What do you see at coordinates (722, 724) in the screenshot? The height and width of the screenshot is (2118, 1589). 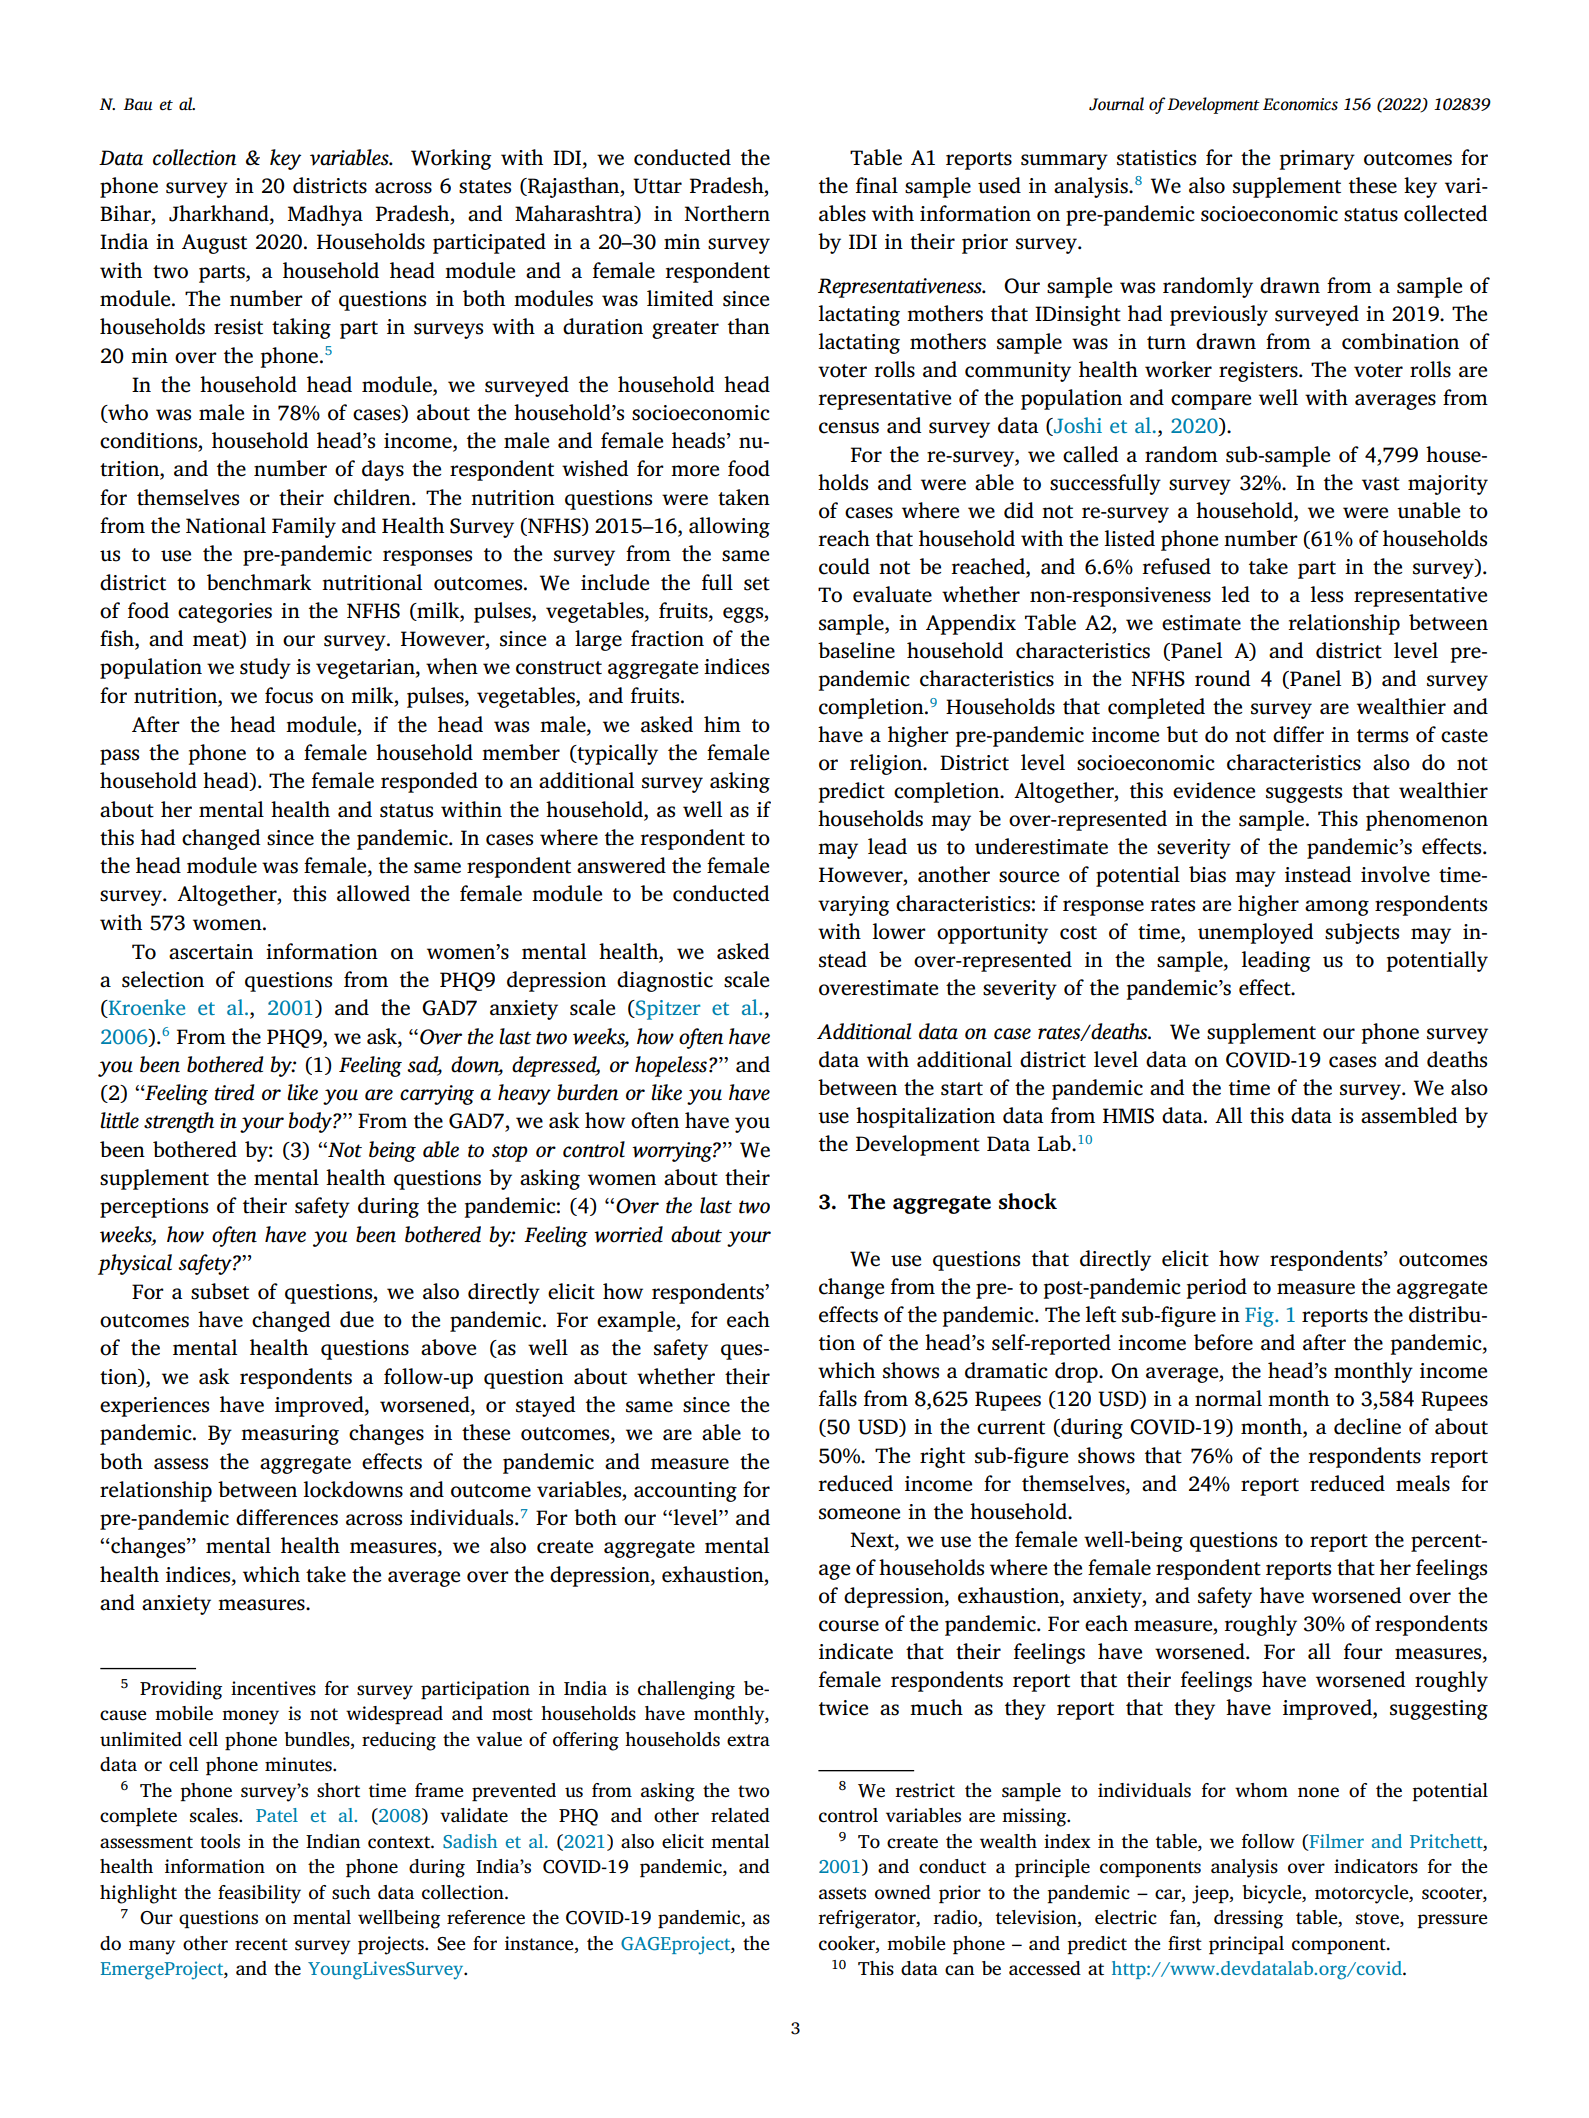 I see `him` at bounding box center [722, 724].
